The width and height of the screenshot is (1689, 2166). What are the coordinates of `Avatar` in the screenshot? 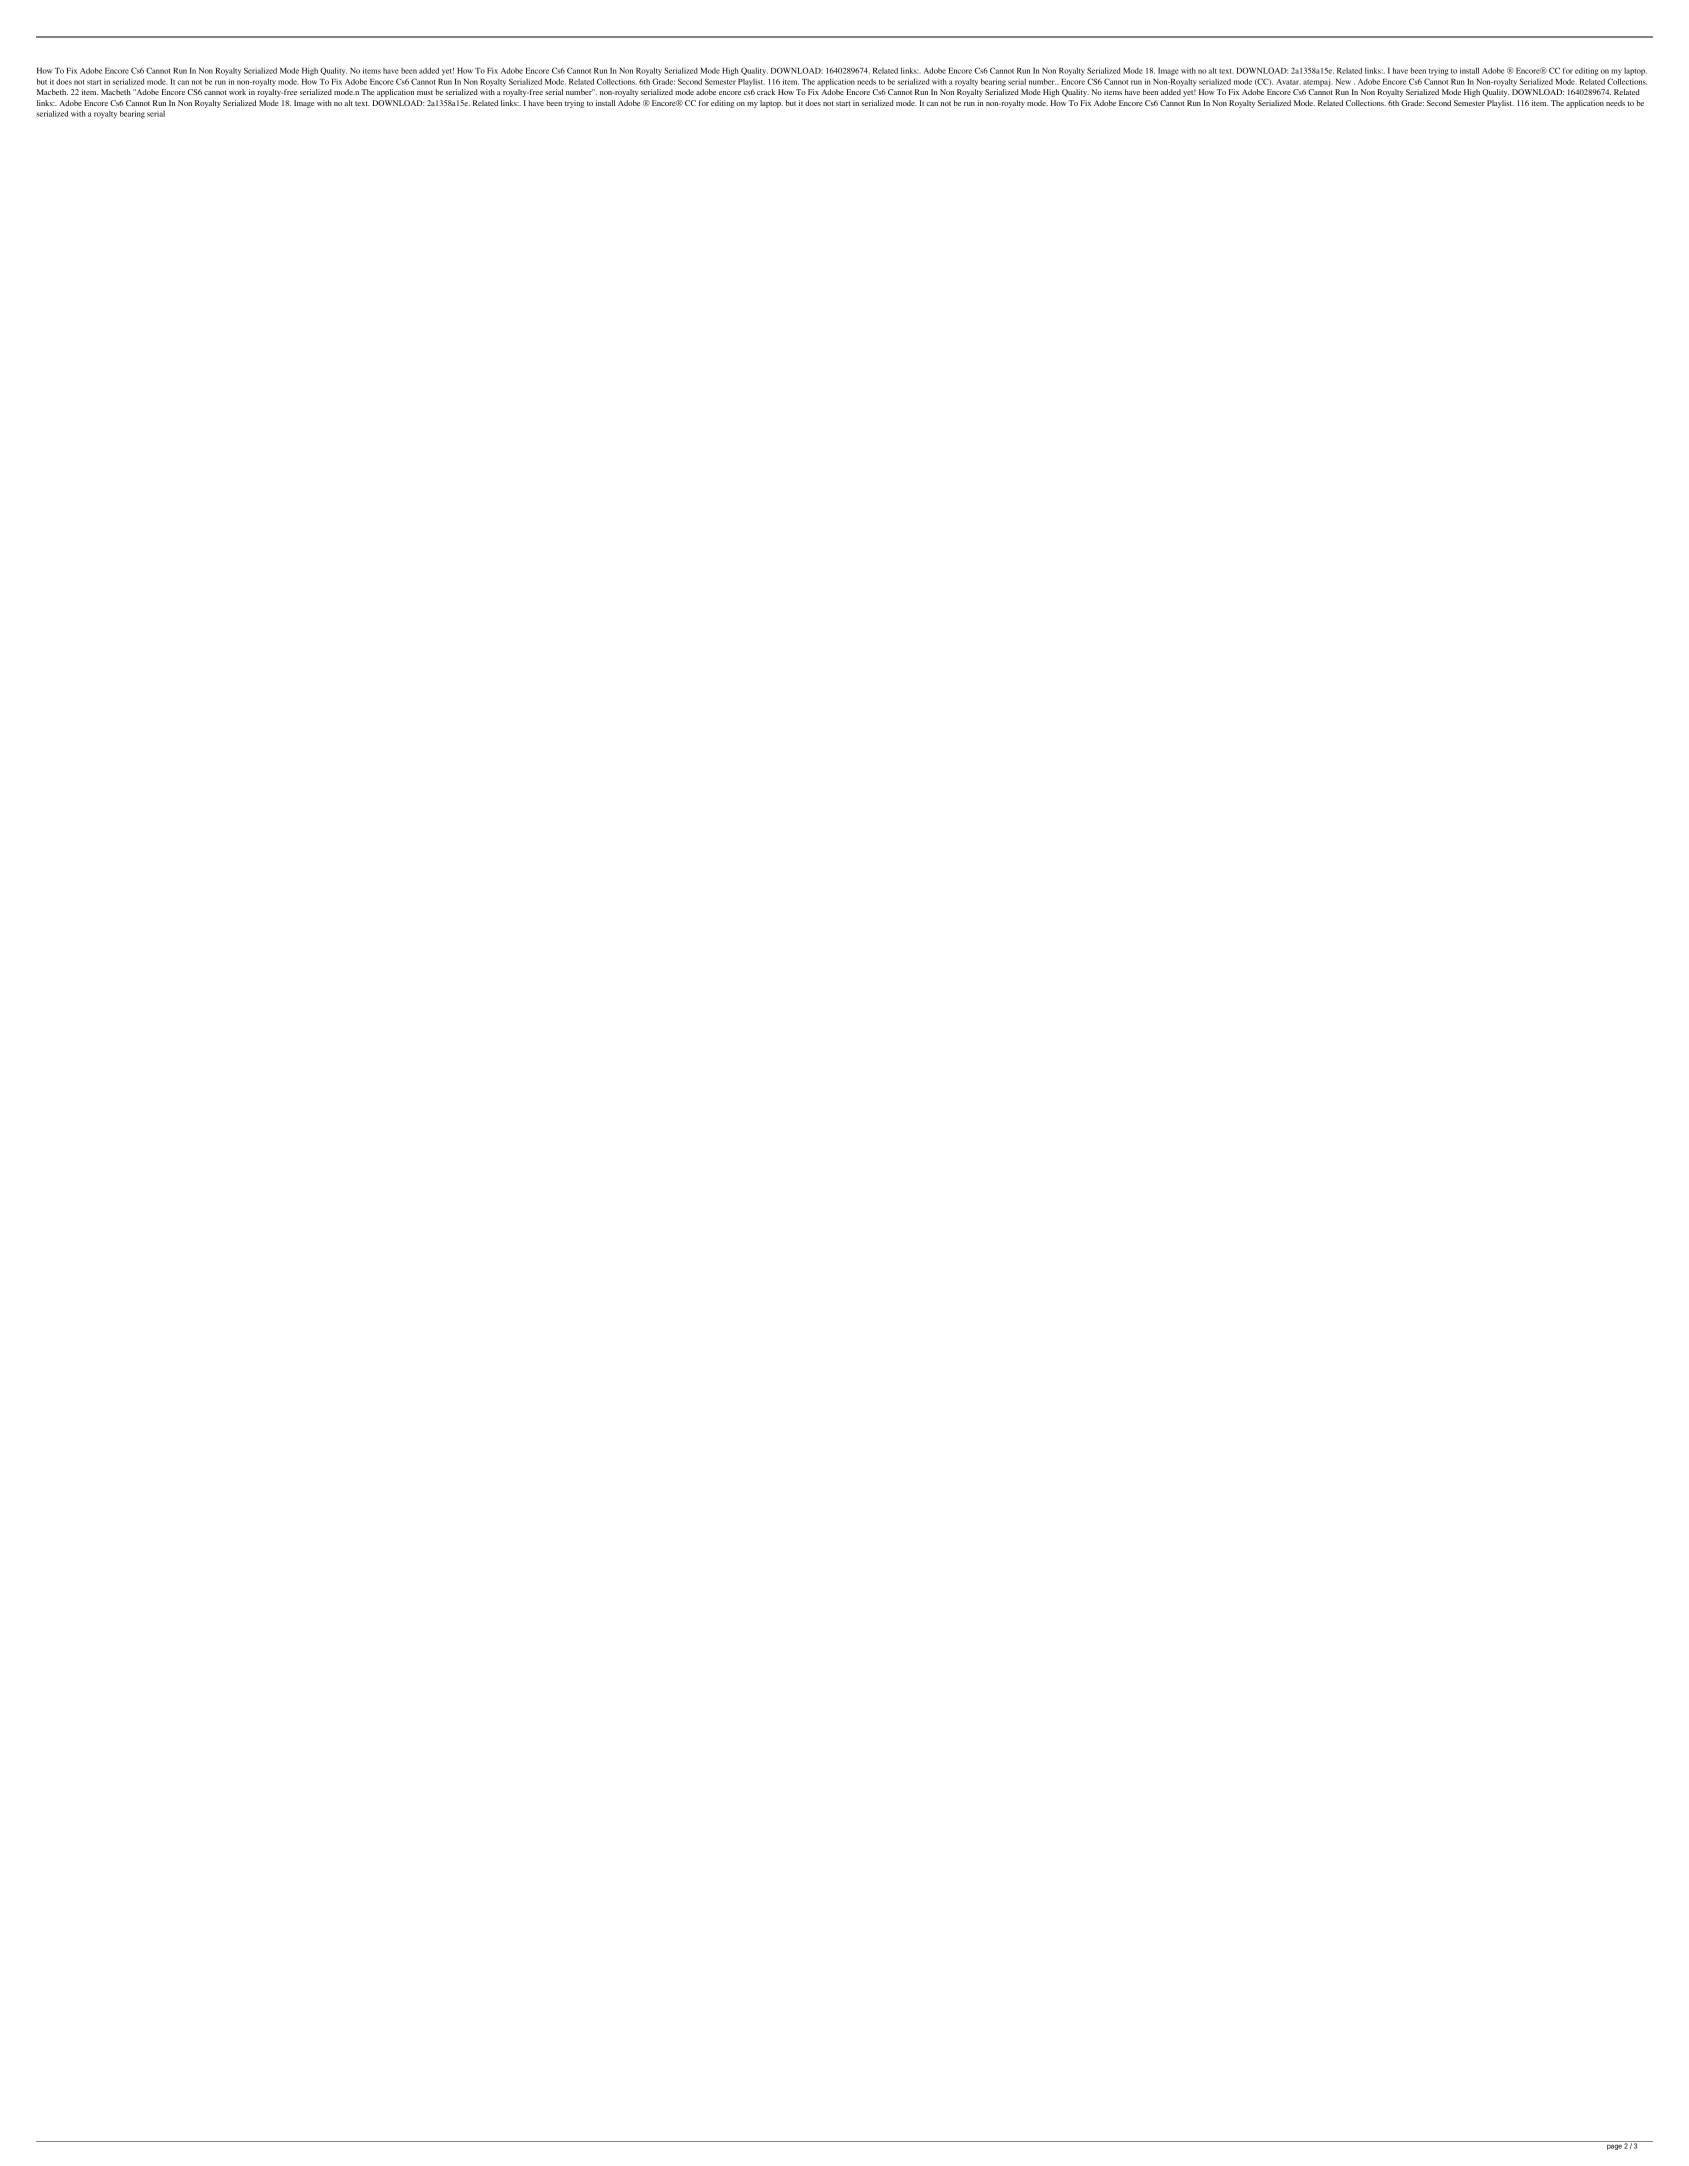 It's located at (1288, 82).
